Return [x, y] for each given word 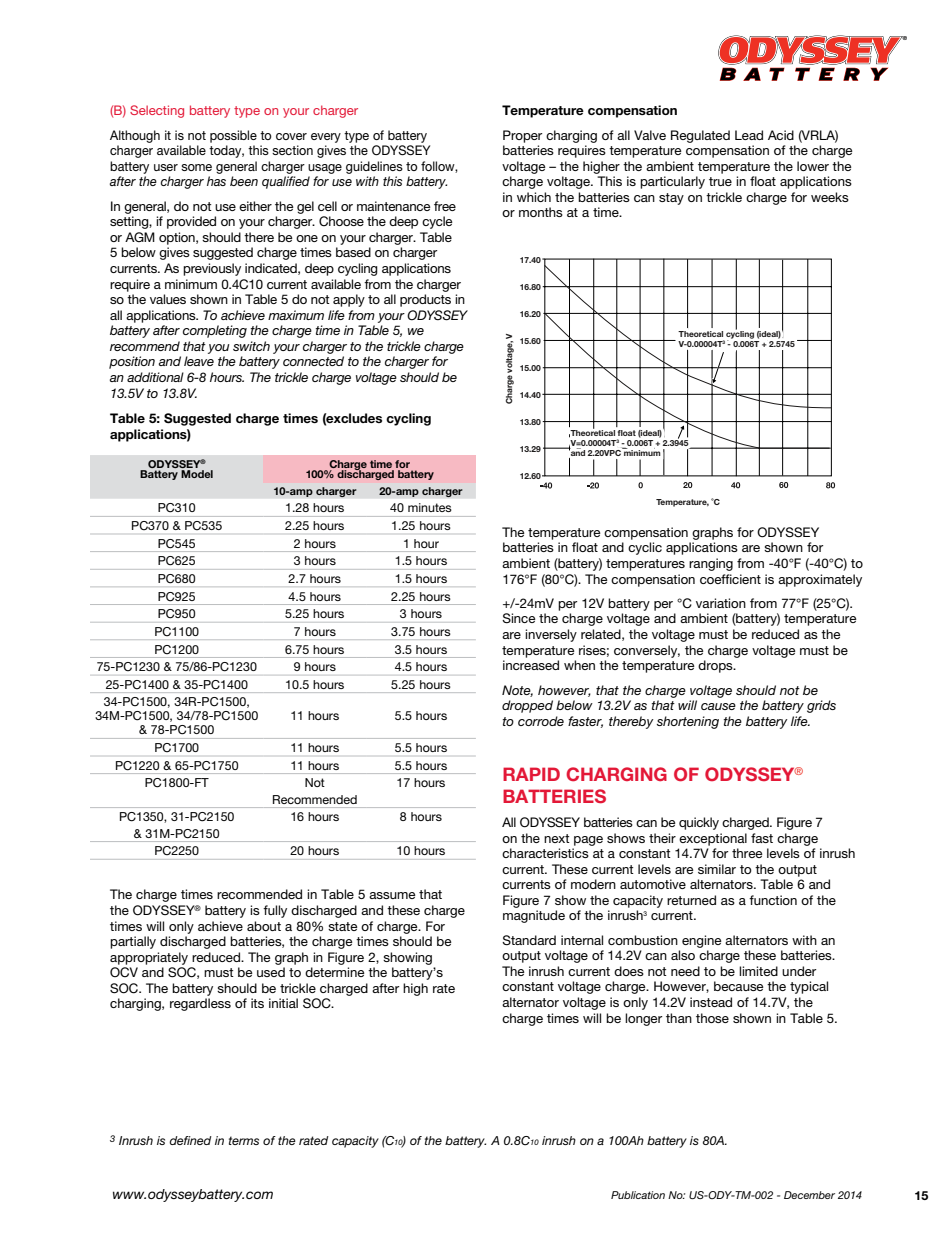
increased [531, 665]
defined [190, 1140]
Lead [749, 135]
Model [197, 474]
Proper [522, 136]
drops [716, 666]
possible [233, 136]
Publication [638, 1195]
